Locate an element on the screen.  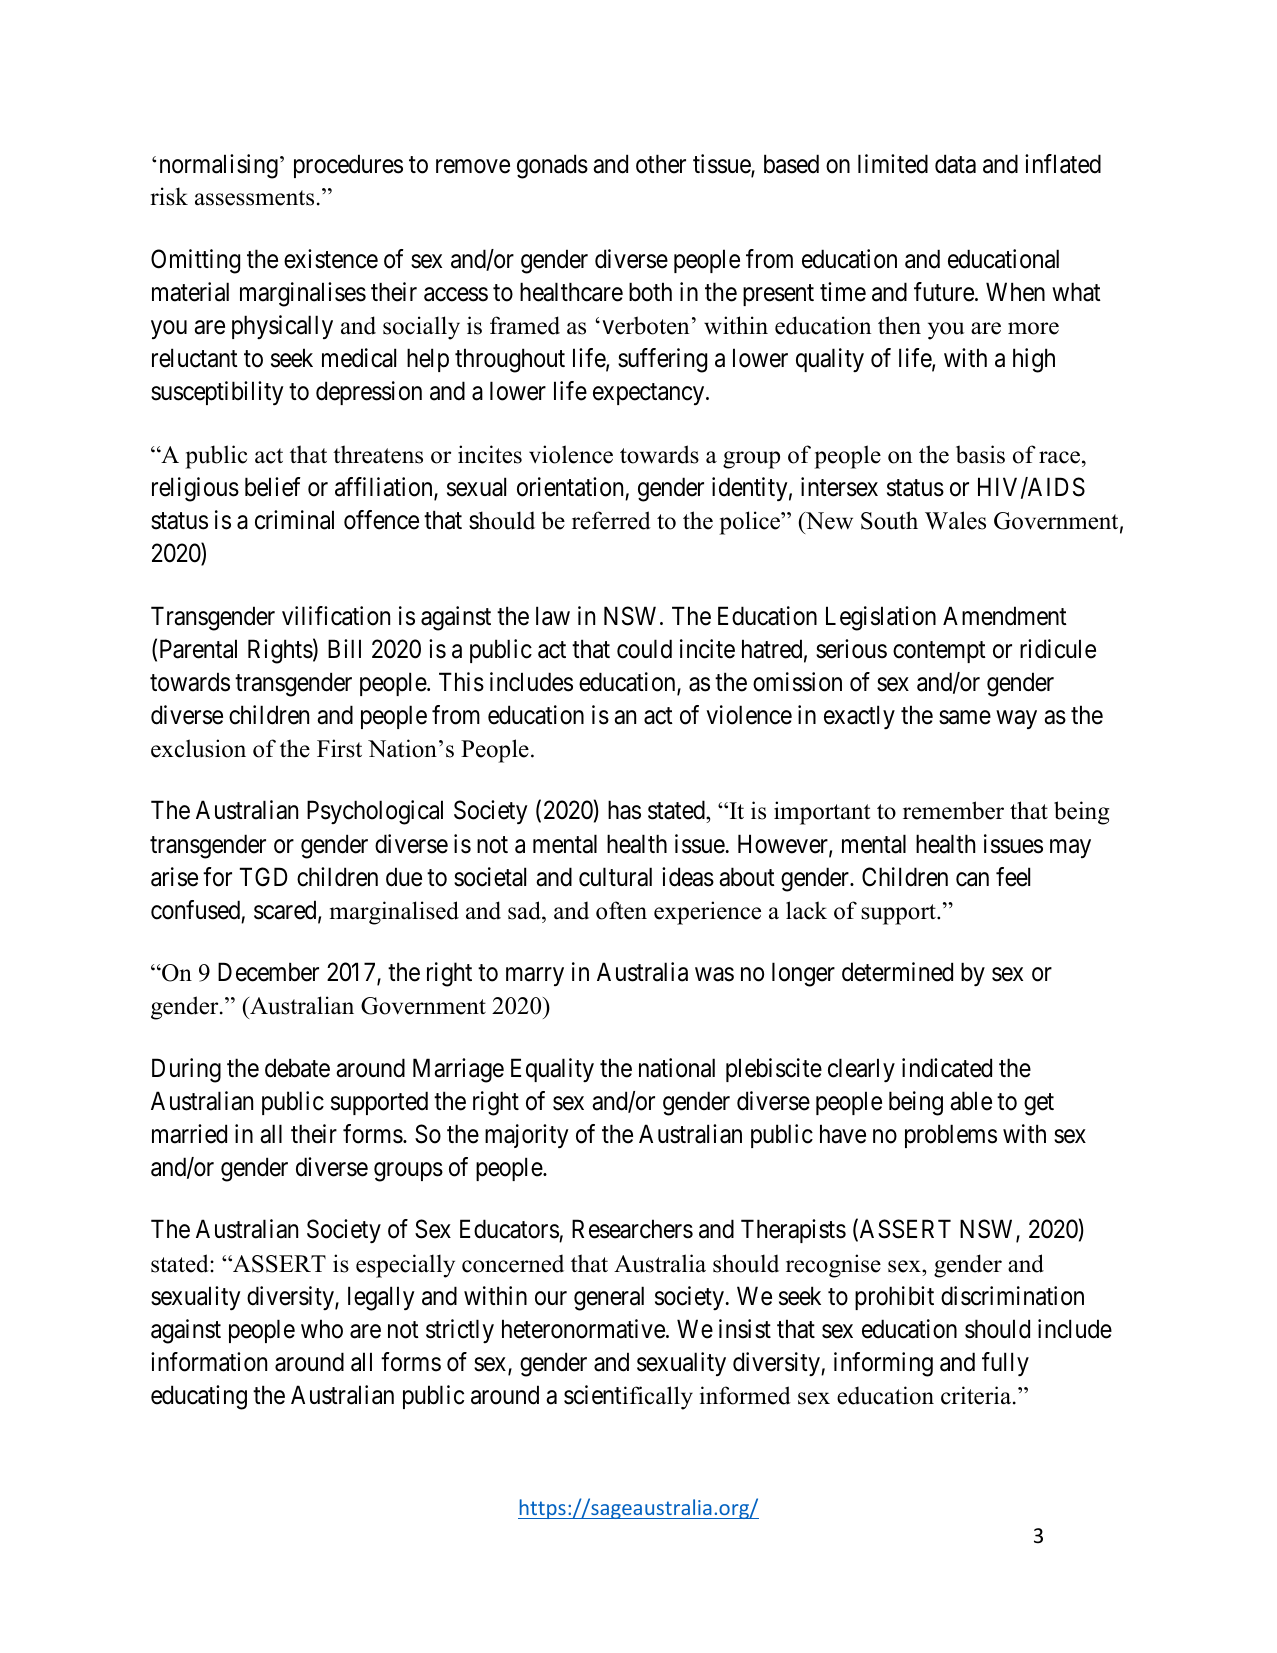
indicated is located at coordinates (947, 1068).
